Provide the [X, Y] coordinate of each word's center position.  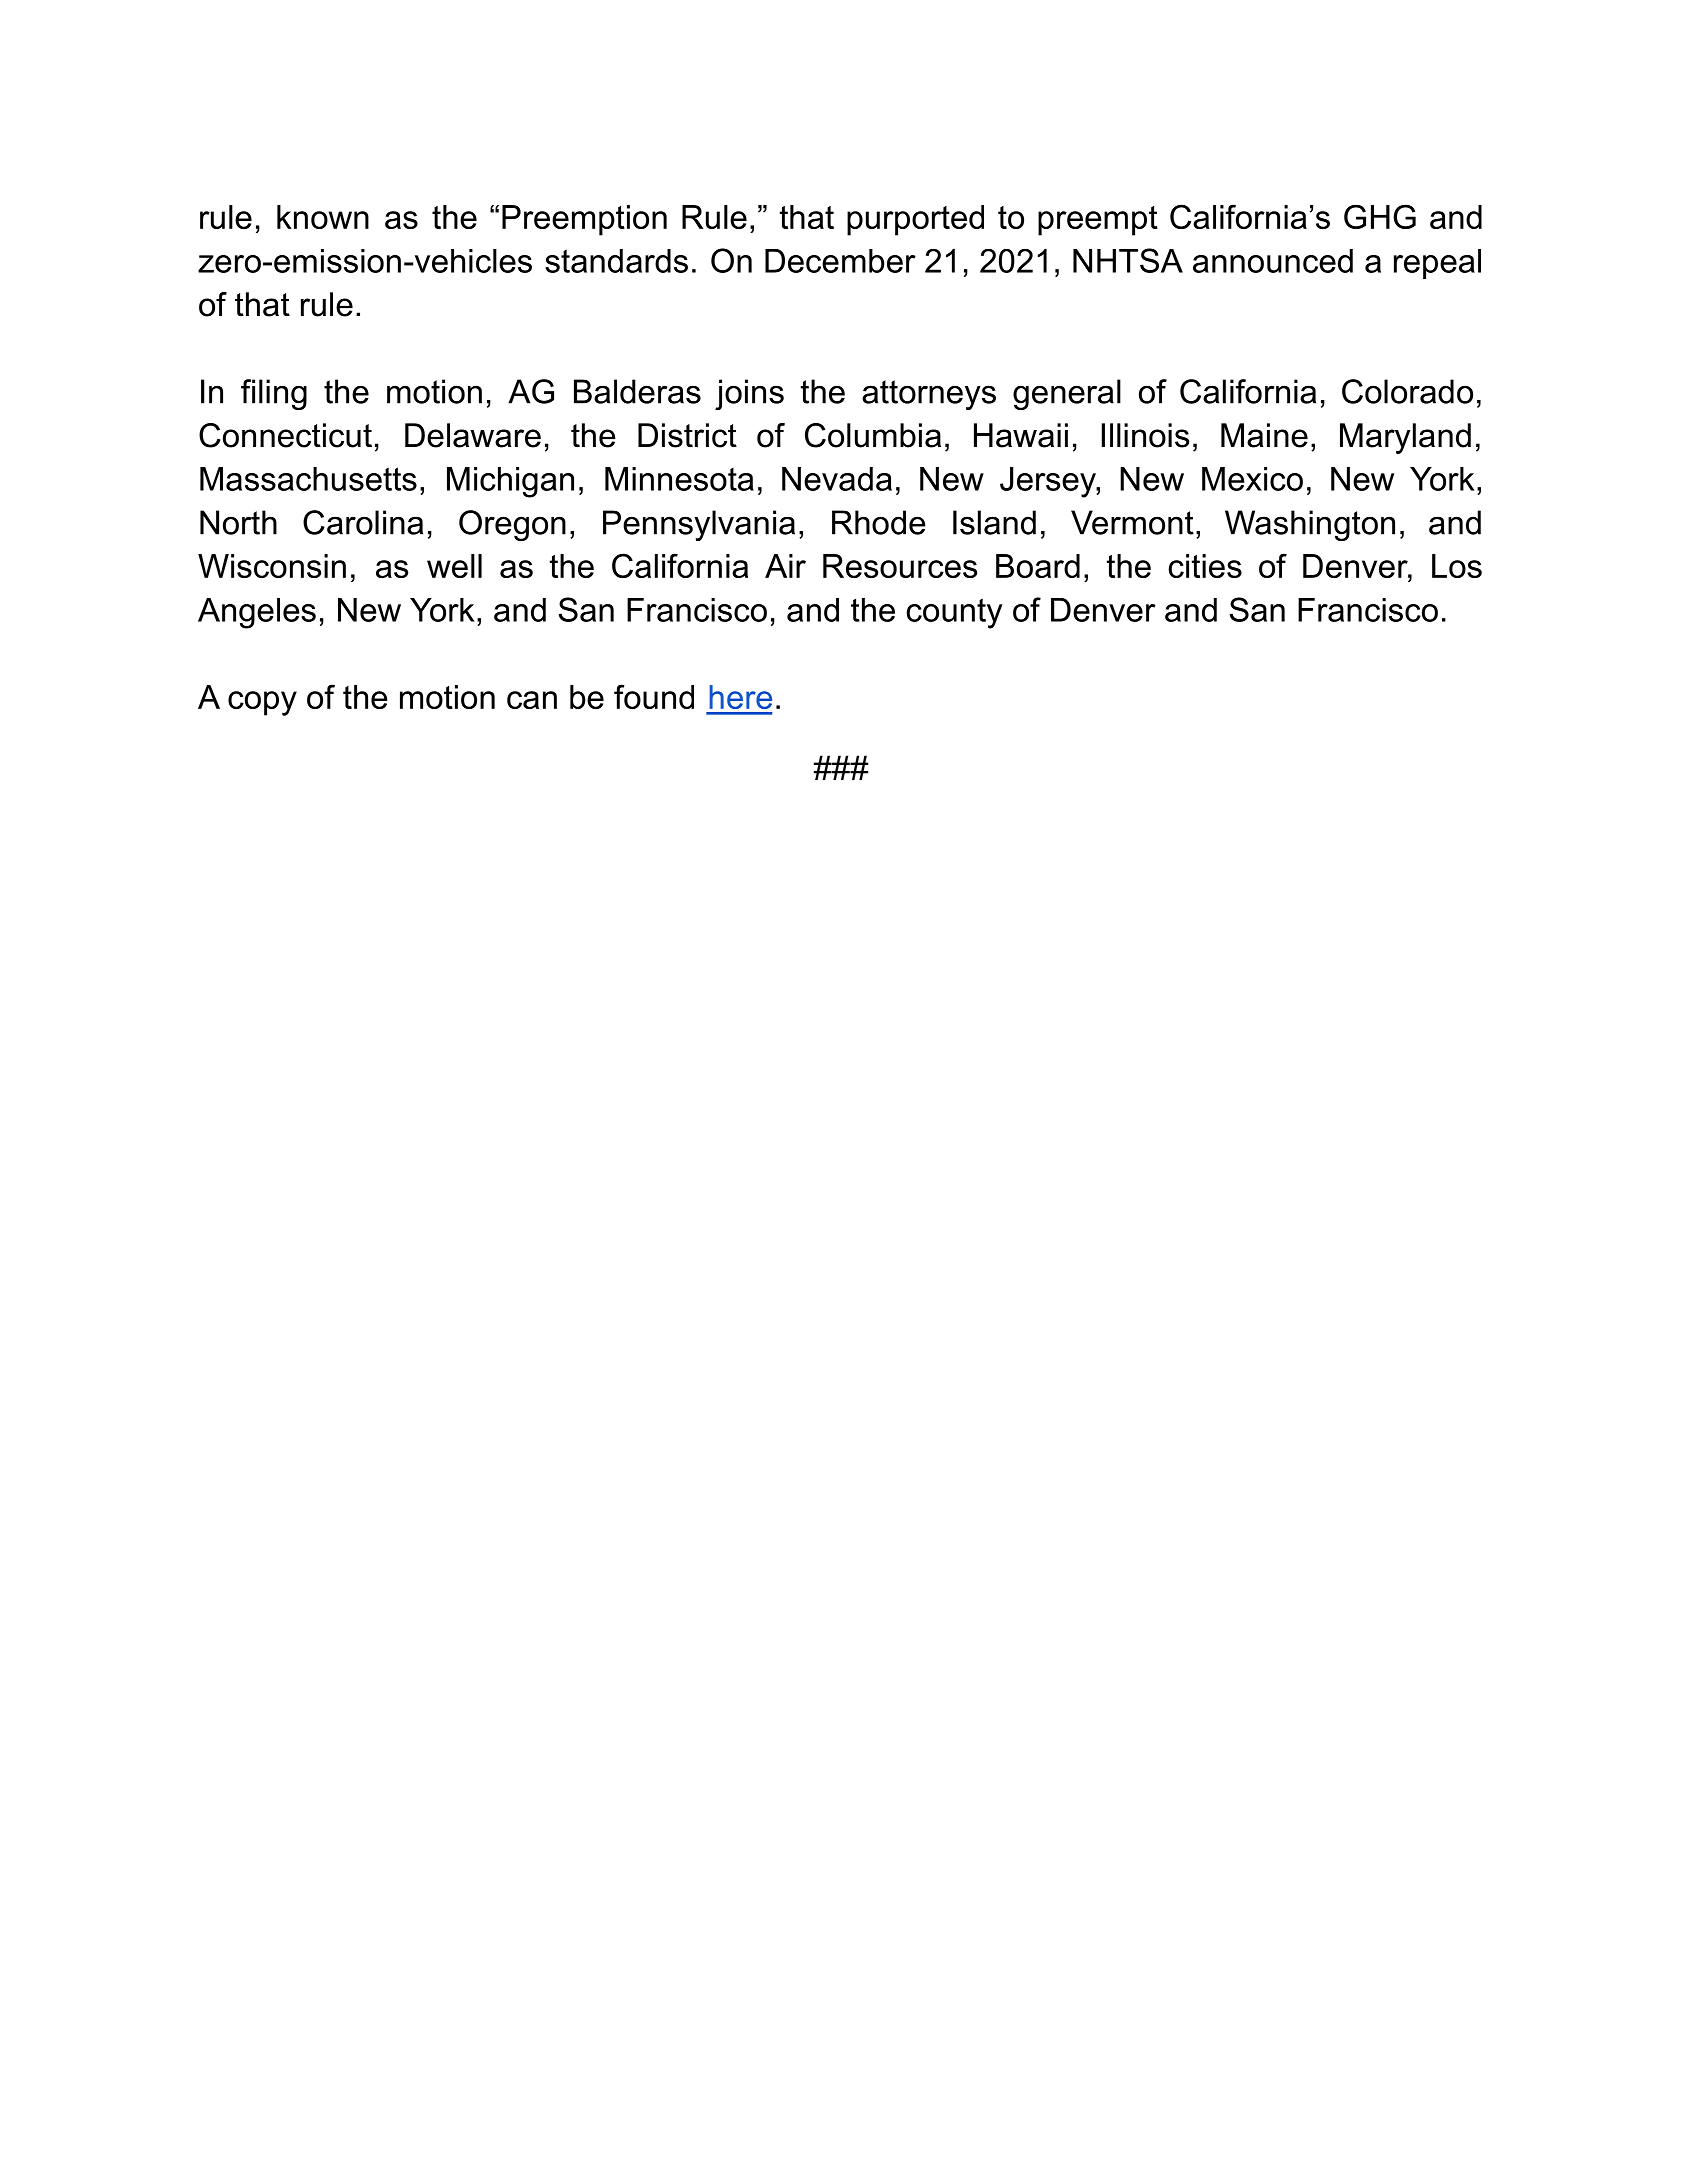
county [955, 613]
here [740, 697]
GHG [1380, 216]
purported [915, 220]
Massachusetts [308, 479]
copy [262, 703]
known [323, 217]
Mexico [1252, 479]
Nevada [837, 479]
